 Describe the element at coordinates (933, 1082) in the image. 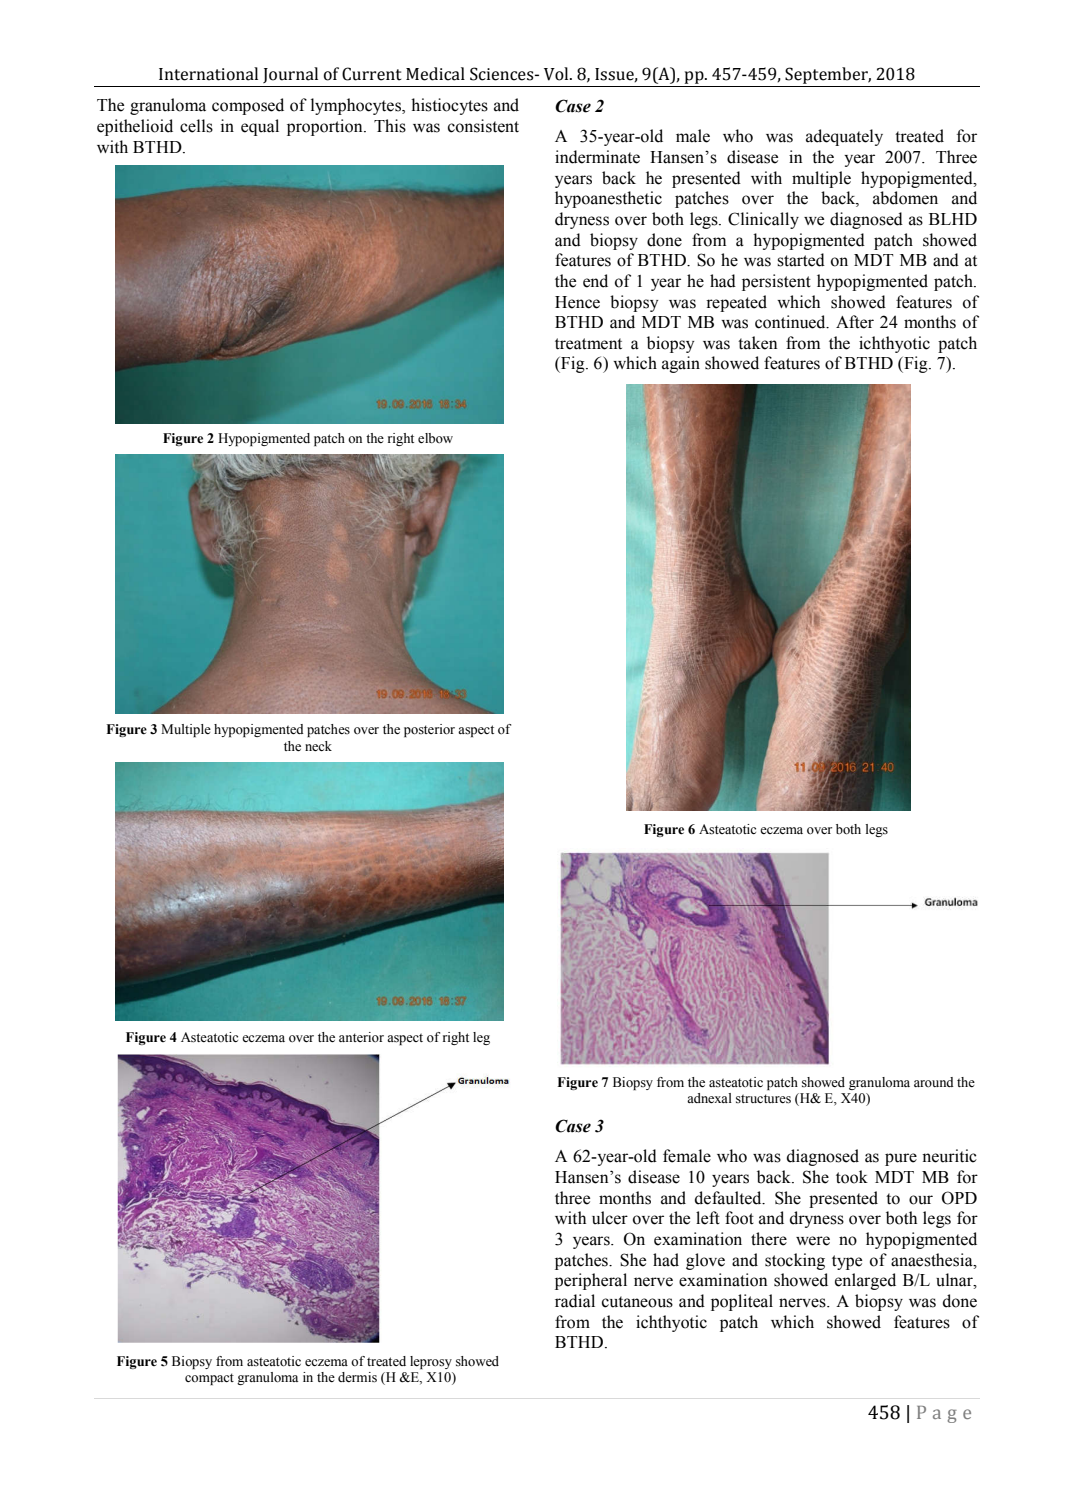

I see `around` at that location.
